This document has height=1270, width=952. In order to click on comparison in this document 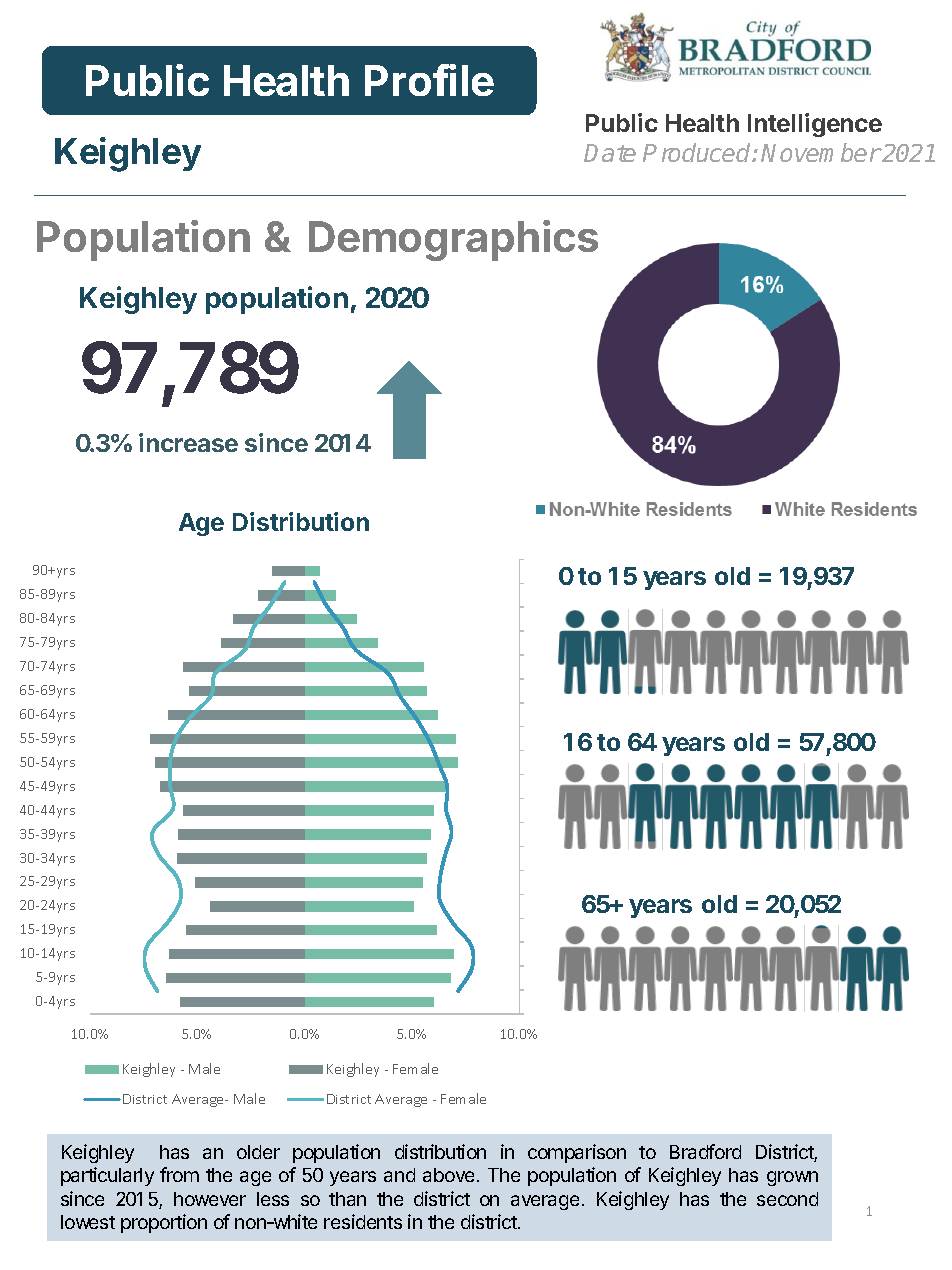, I will do `click(577, 1153)`.
